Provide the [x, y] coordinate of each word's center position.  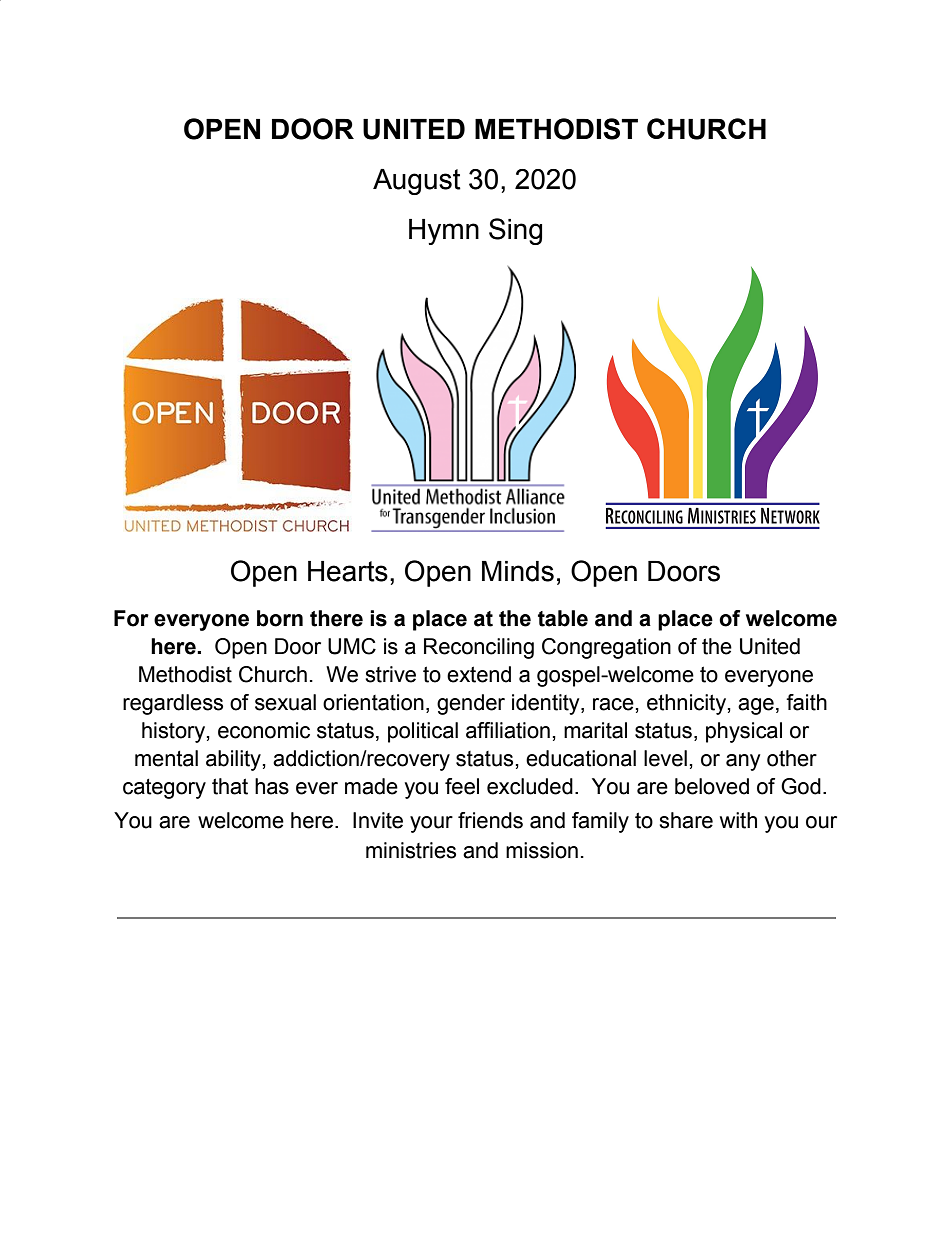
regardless [173, 704]
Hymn [444, 232]
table [563, 618]
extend [479, 674]
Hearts [348, 571]
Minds [518, 571]
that [230, 786]
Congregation [606, 648]
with [738, 820]
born [280, 618]
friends [490, 820]
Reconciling [479, 648]
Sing [515, 231]
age [756, 706]
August [417, 182]
